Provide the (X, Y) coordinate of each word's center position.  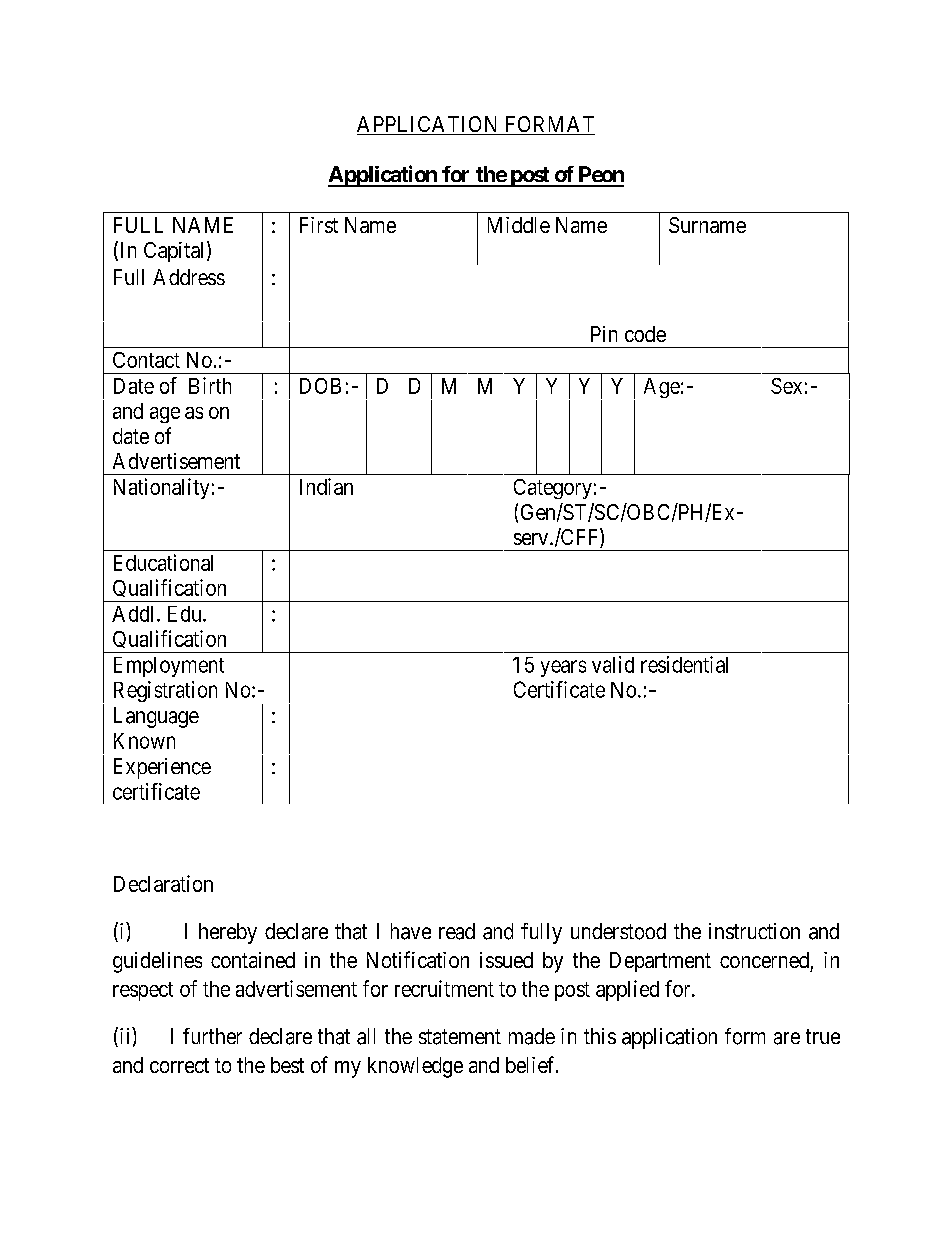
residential (684, 664)
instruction (754, 931)
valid (613, 664)
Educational (163, 562)
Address (189, 277)
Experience (162, 768)
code (645, 334)
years (563, 668)
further (212, 1036)
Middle (519, 225)
